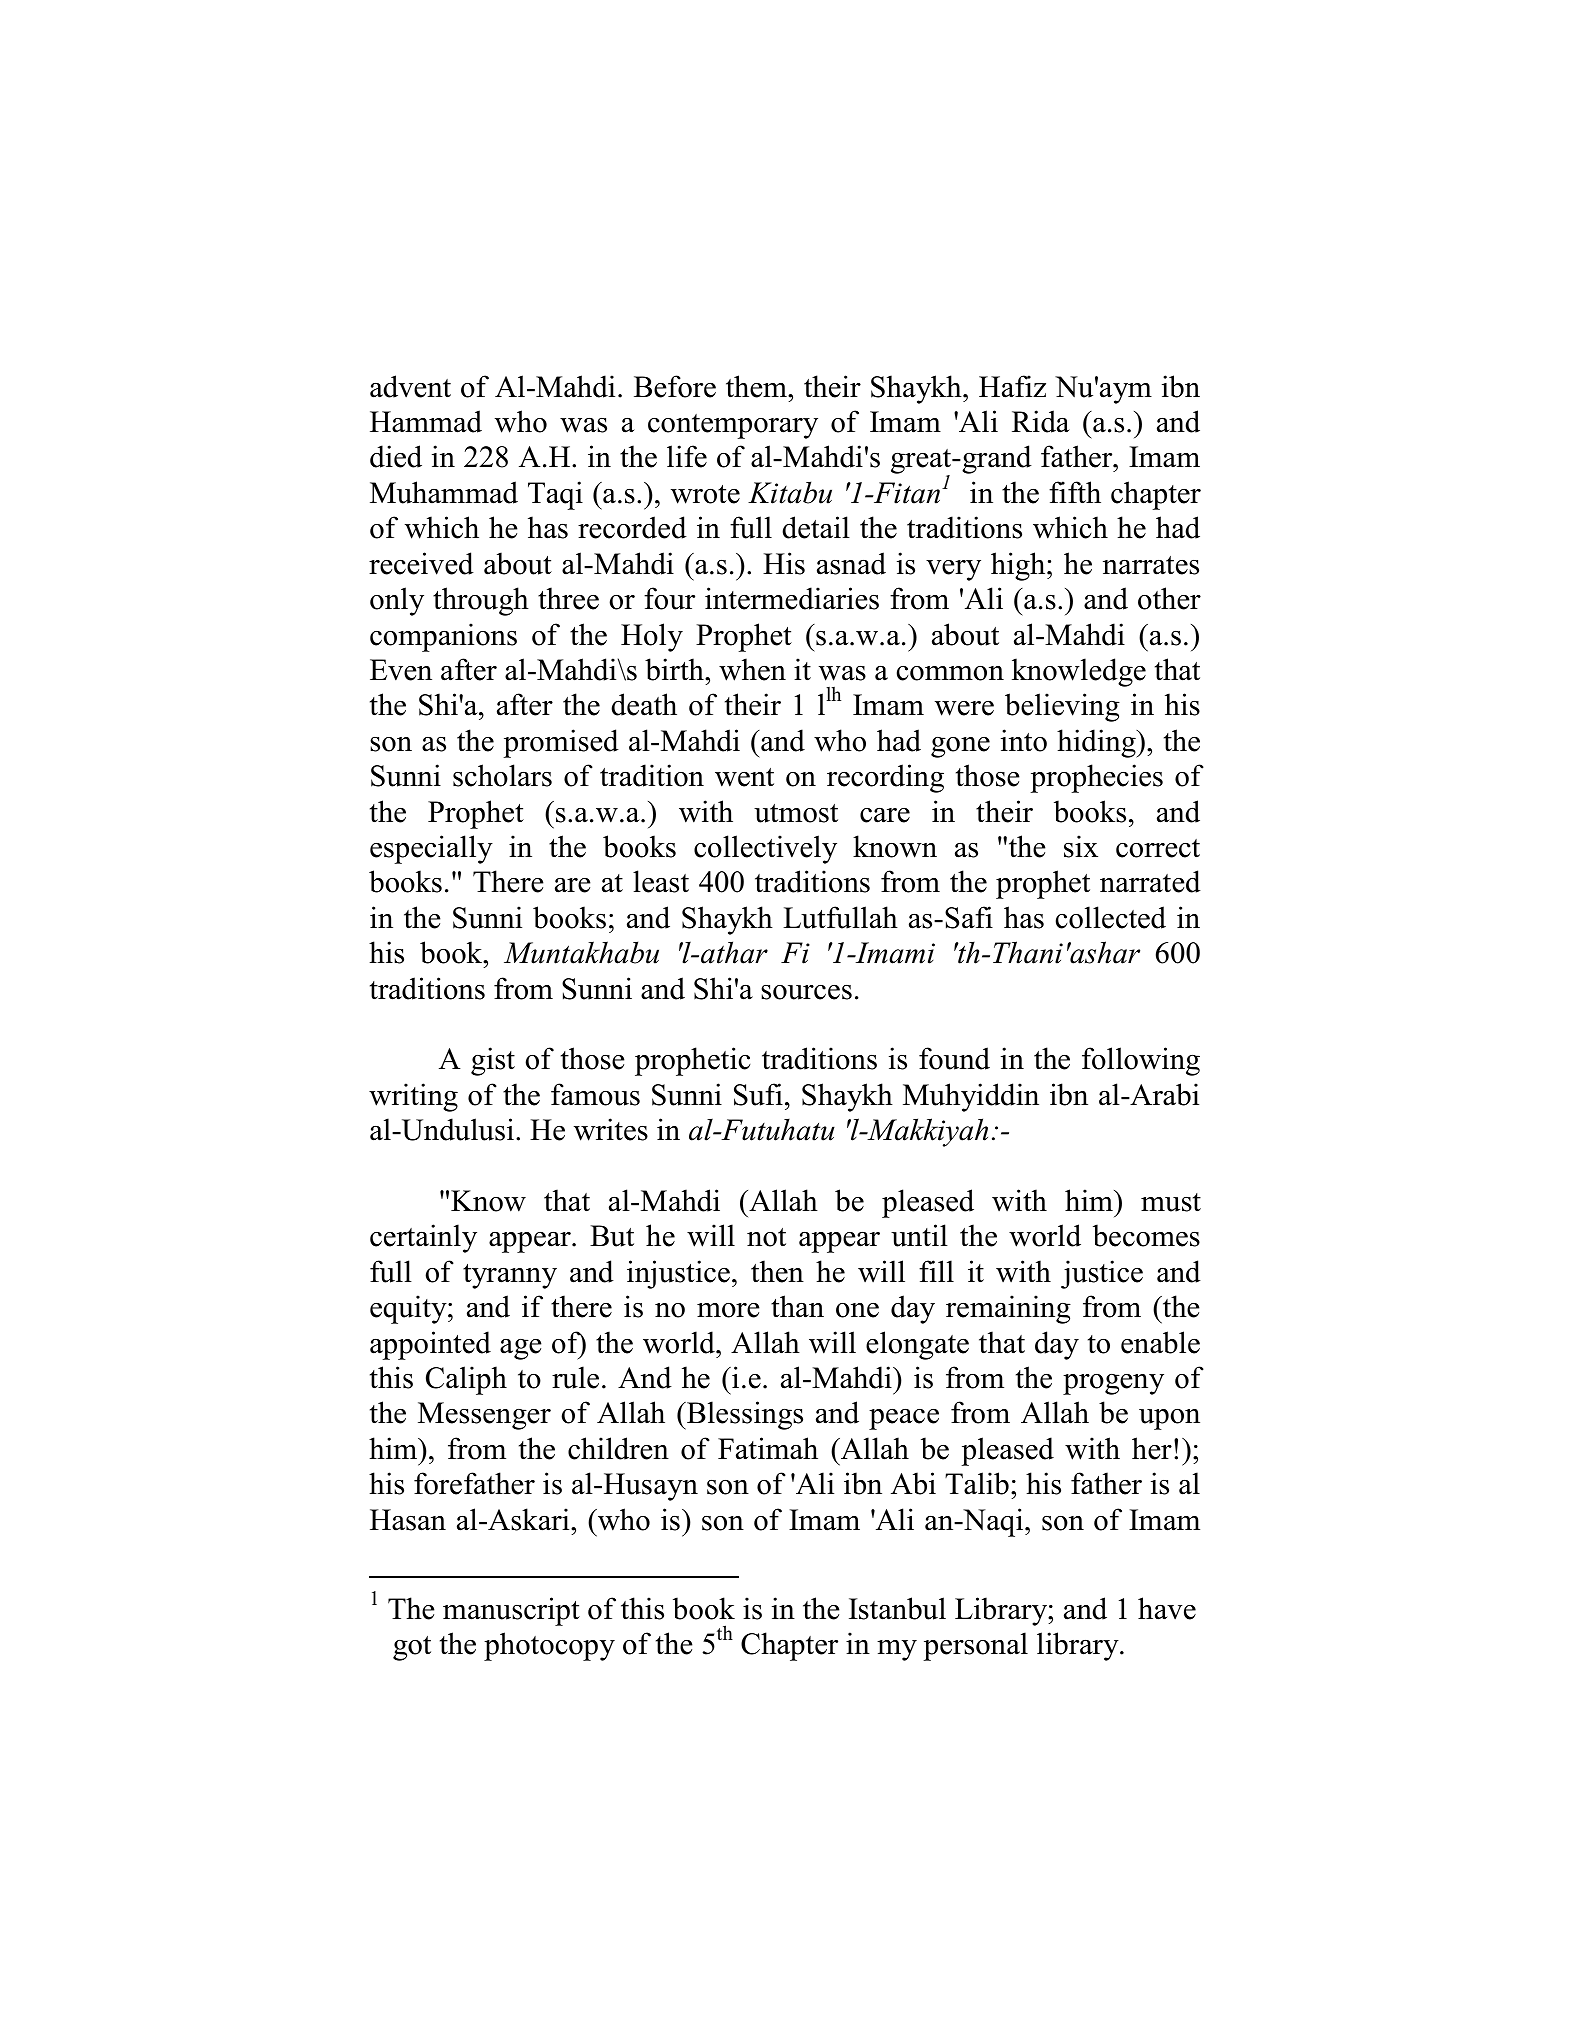 The width and height of the image is (1570, 2032). I want to click on utmost, so click(796, 813).
